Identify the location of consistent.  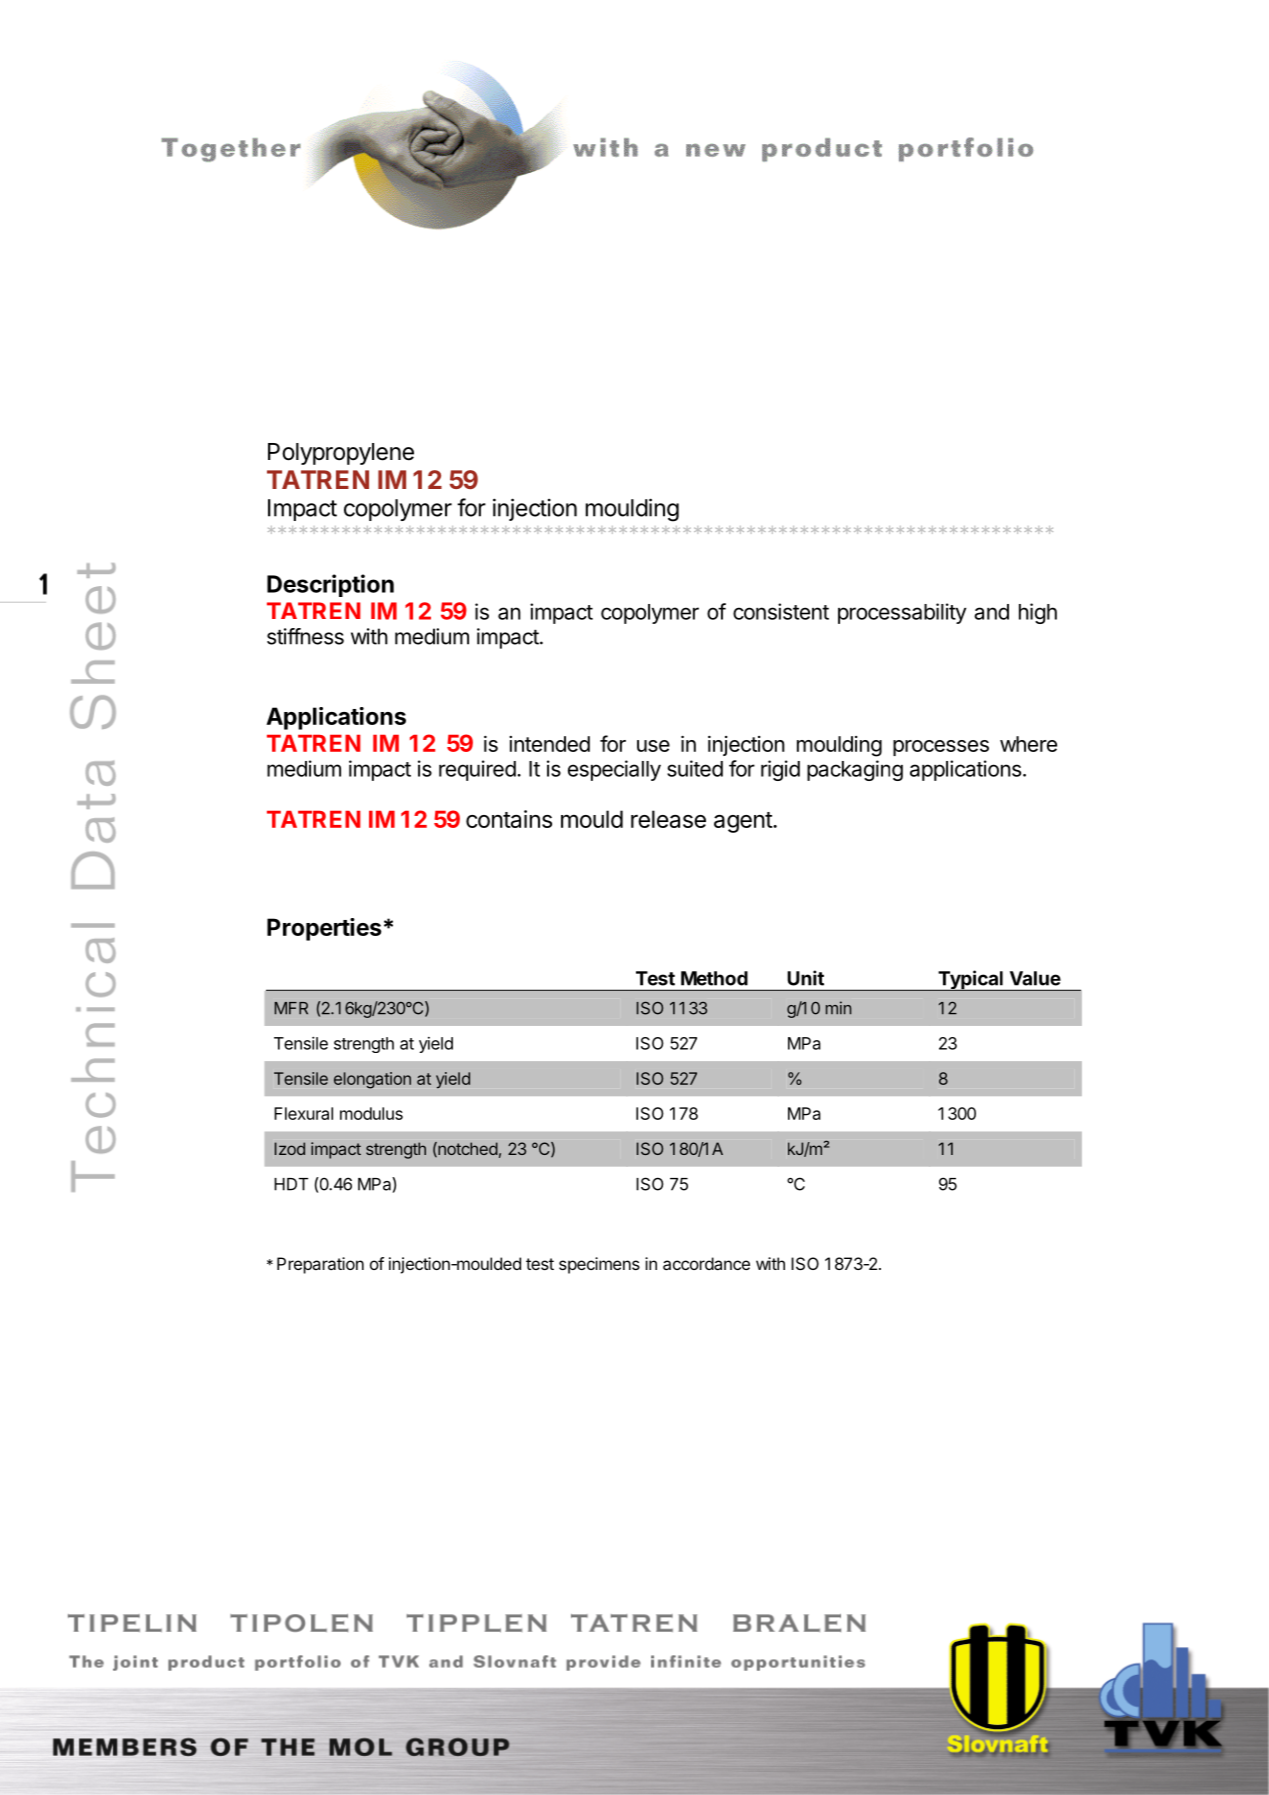
(781, 611).
